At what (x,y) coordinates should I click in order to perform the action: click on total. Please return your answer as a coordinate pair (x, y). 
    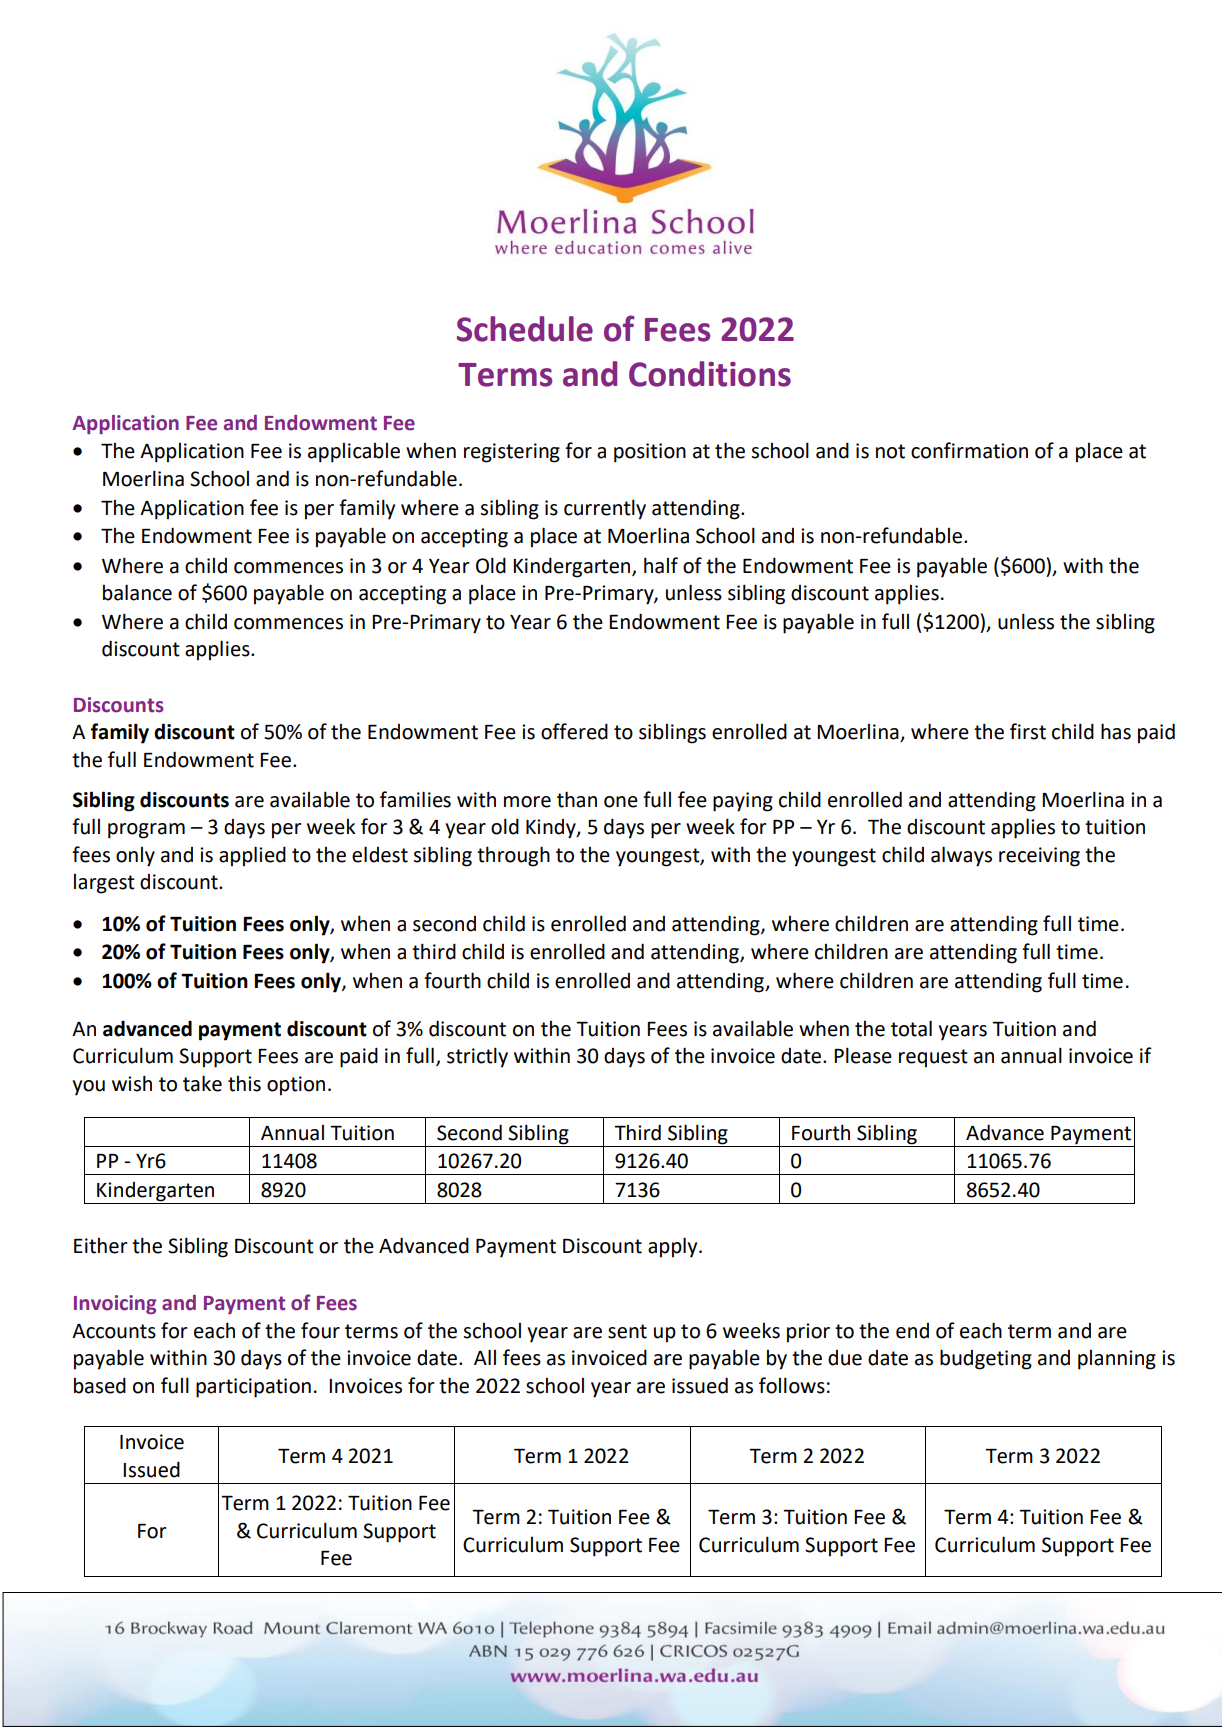
    Looking at the image, I should click on (911, 1028).
